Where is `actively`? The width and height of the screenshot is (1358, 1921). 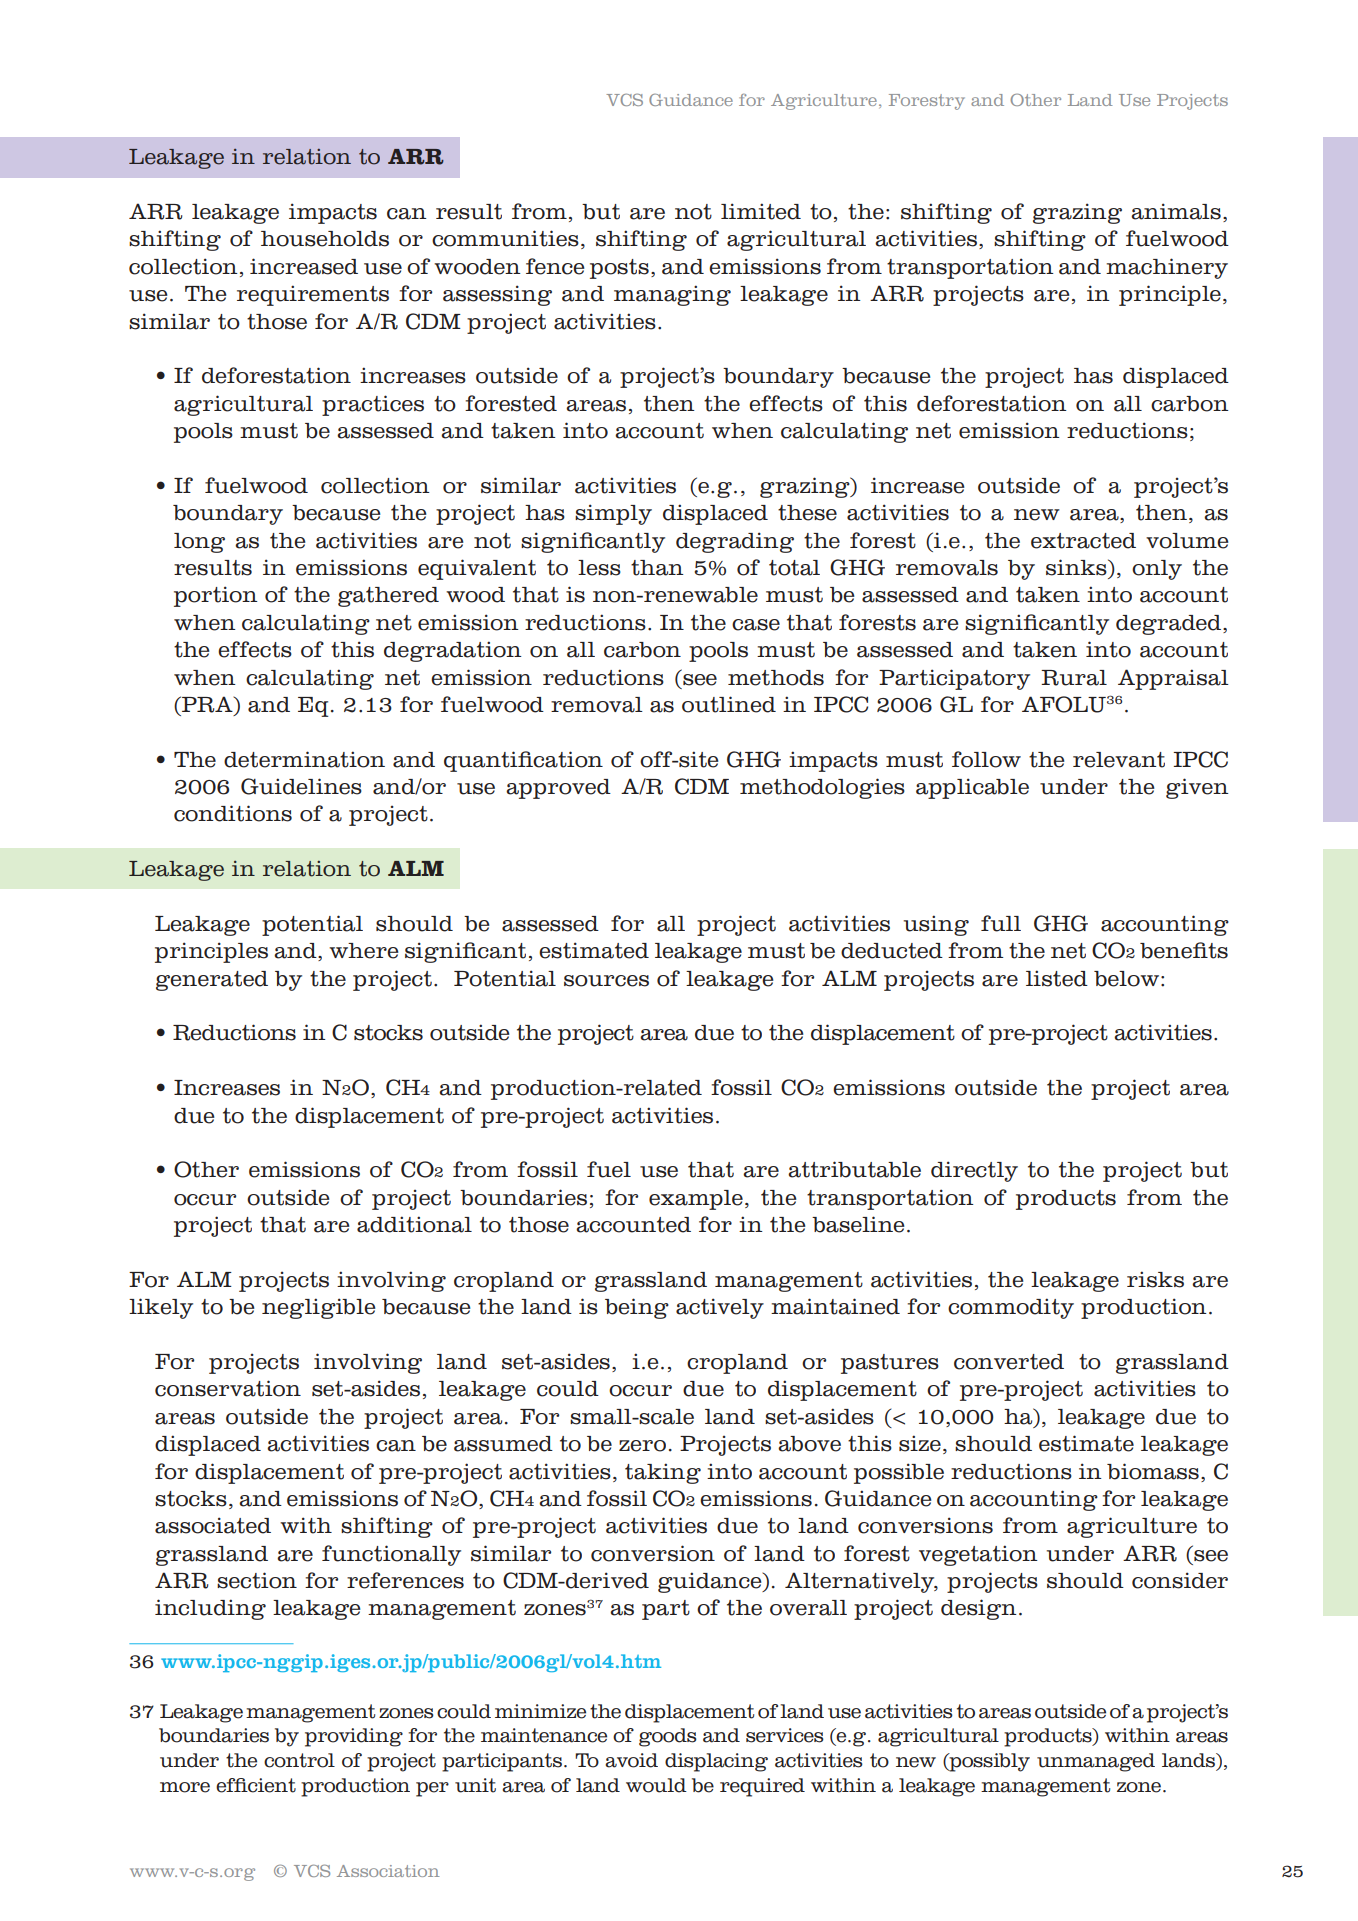 actively is located at coordinates (720, 1308).
